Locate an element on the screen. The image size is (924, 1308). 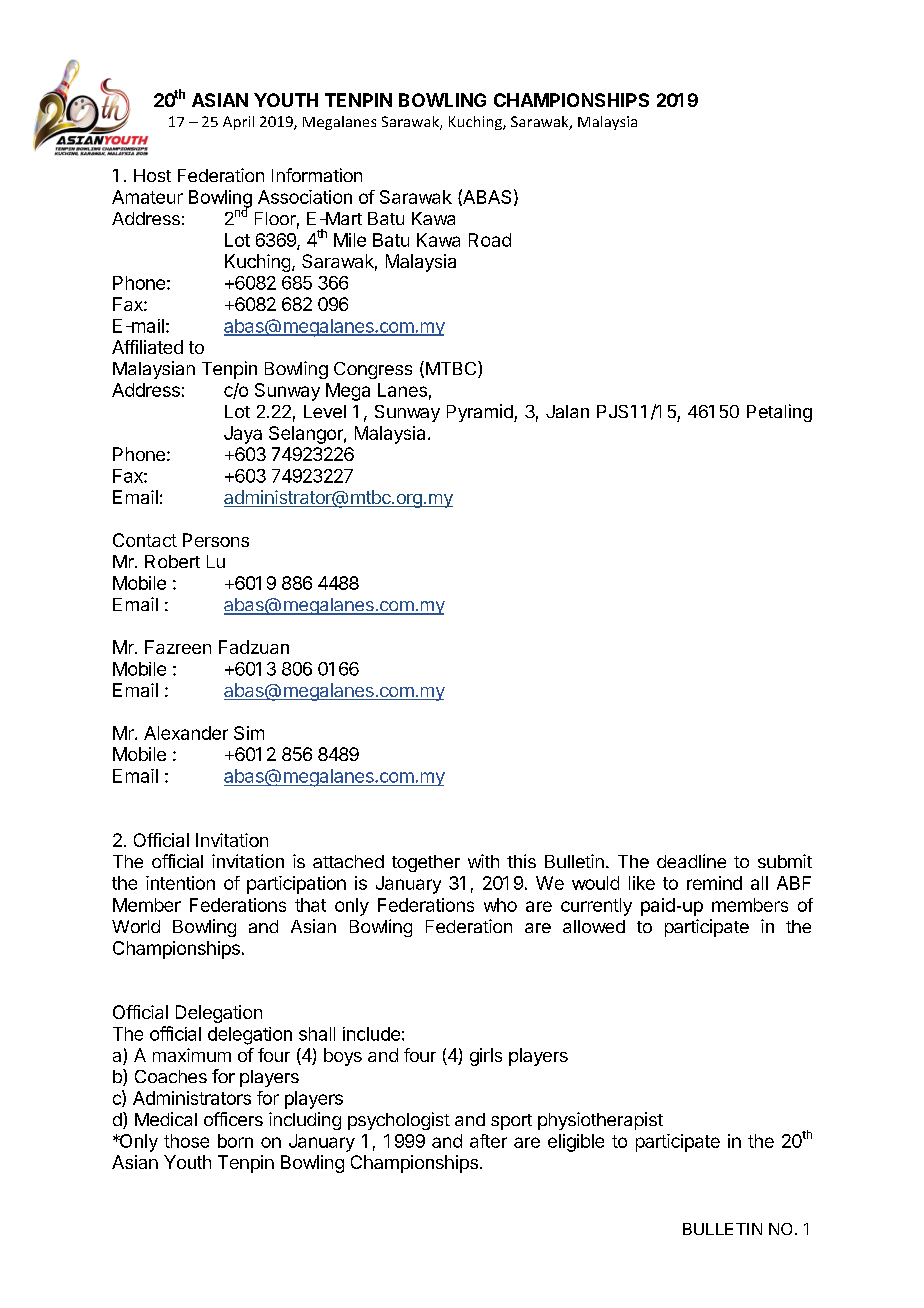
Road is located at coordinates (490, 240).
